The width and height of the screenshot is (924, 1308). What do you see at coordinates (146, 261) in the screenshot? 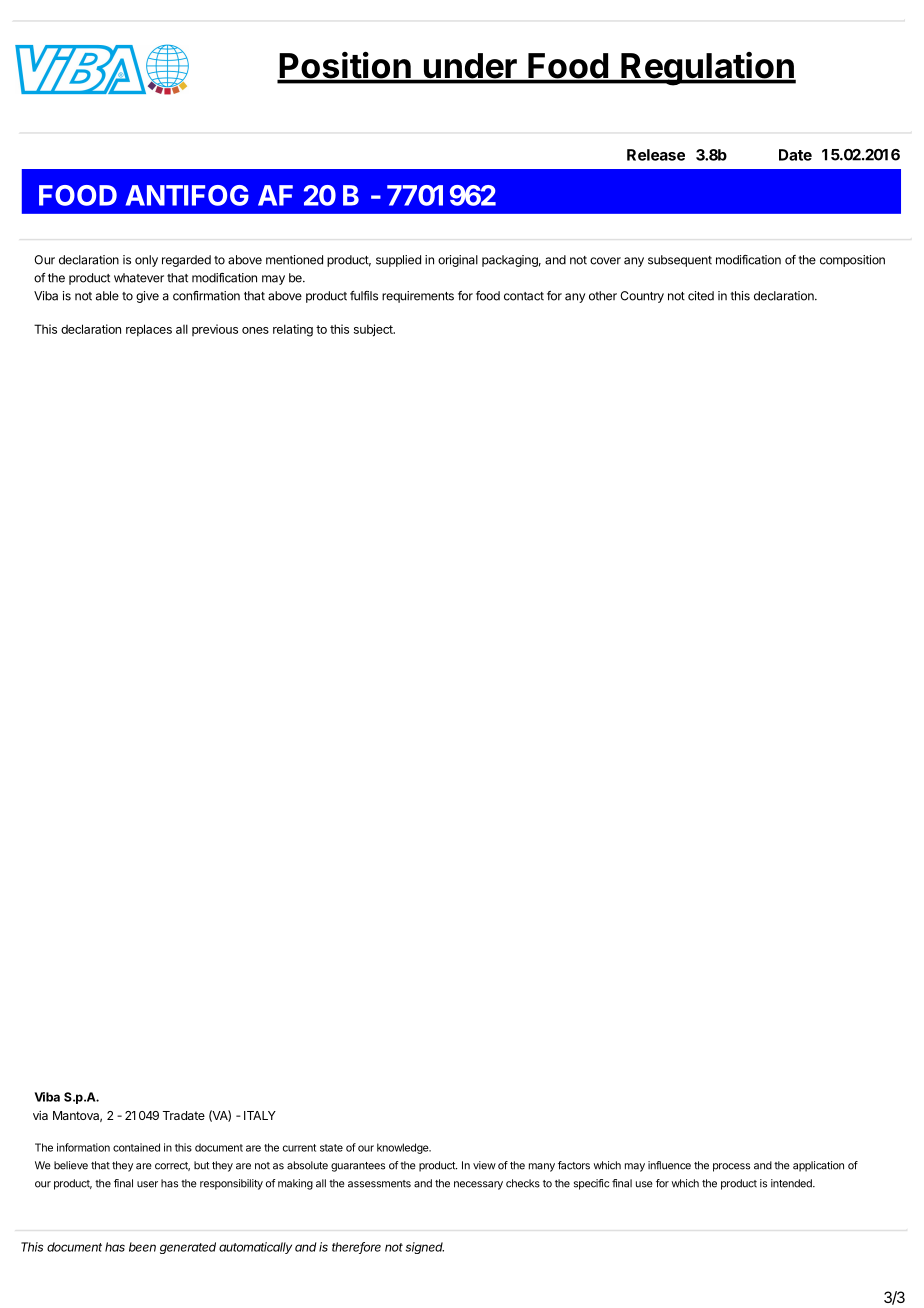
I see `only` at bounding box center [146, 261].
